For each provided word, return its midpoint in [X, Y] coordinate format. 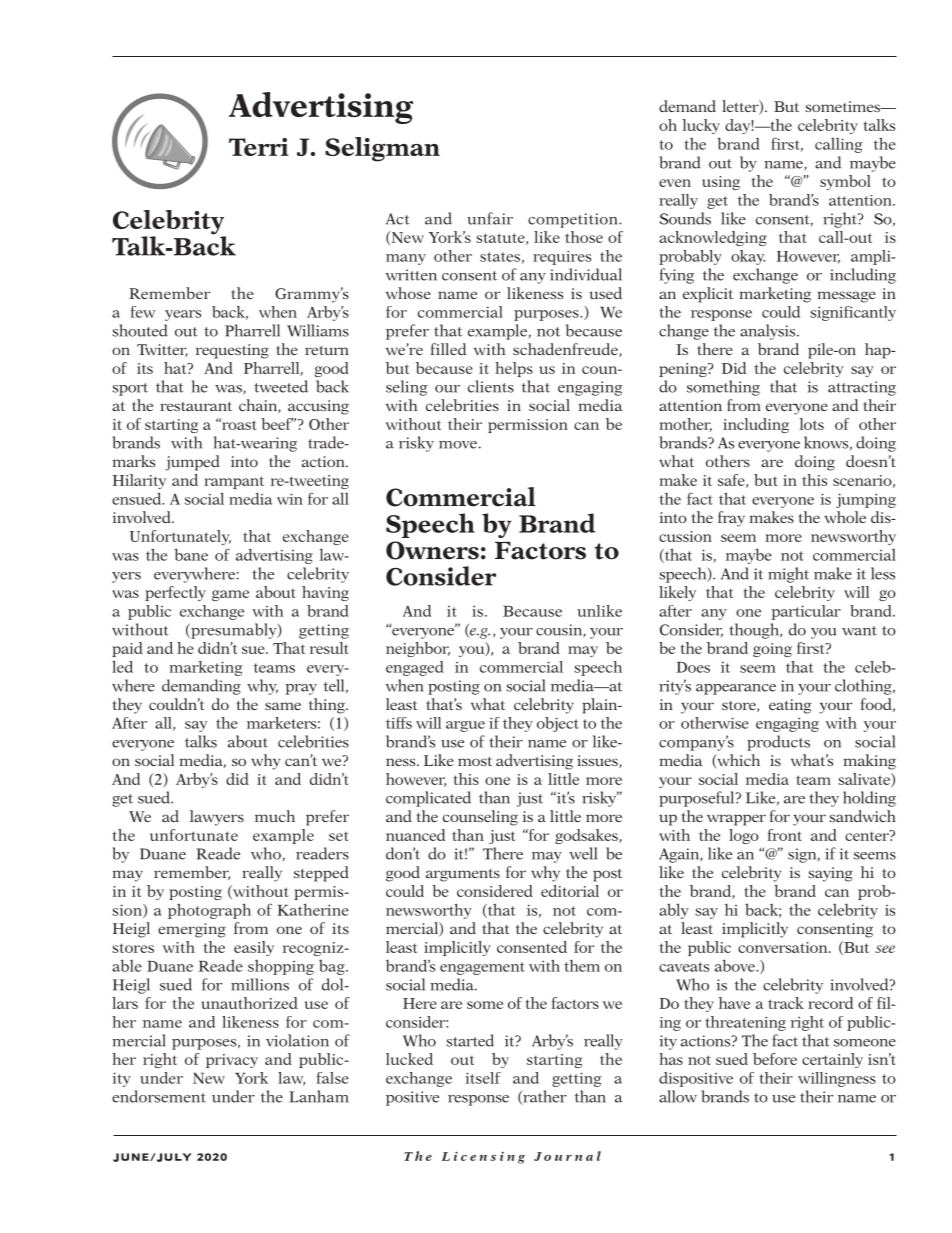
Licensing [483, 1157]
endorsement [159, 1096]
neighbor [418, 649]
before [775, 1059]
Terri [259, 147]
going [772, 650]
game [230, 595]
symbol [845, 182]
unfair [490, 218]
